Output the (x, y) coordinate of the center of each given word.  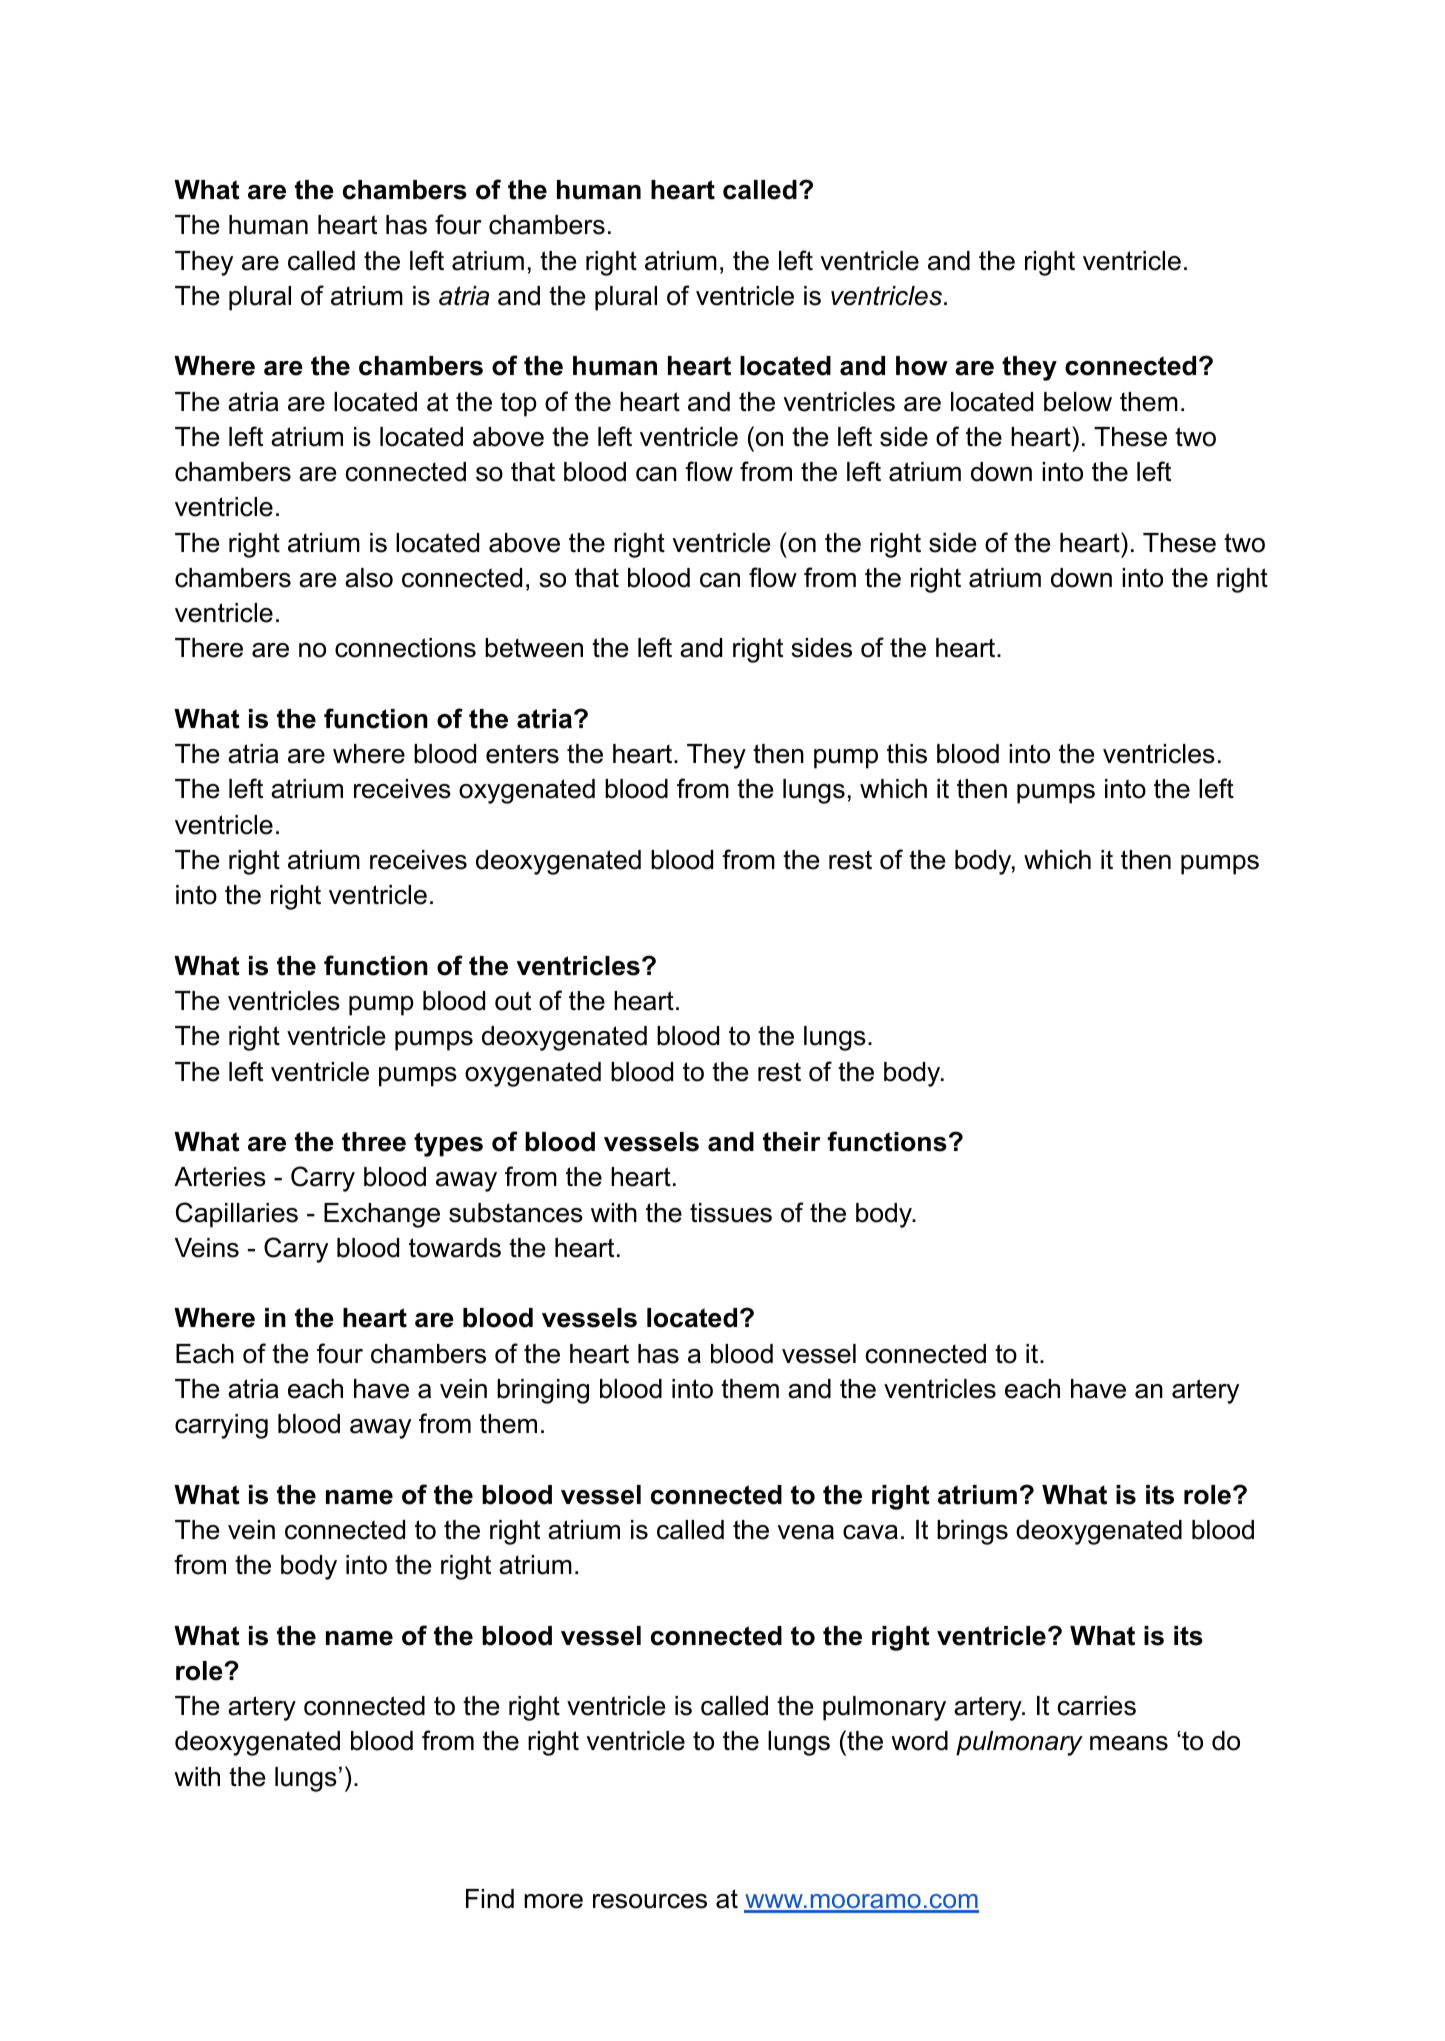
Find (490, 1899)
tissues (731, 1213)
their (792, 1142)
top (518, 404)
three (374, 1142)
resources (650, 1901)
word (919, 1741)
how (922, 366)
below (1078, 402)
